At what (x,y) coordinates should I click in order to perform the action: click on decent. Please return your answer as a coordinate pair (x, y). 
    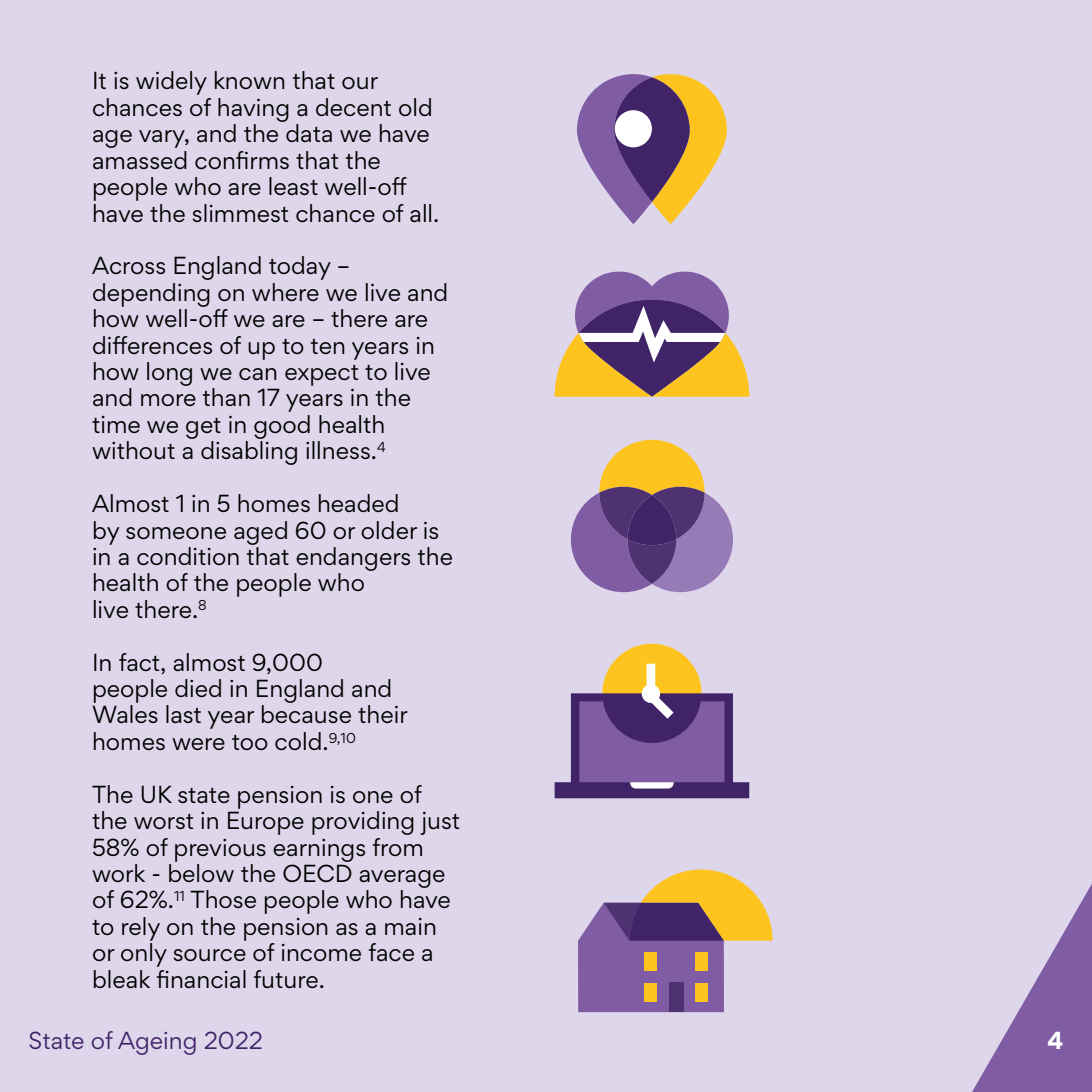
    Looking at the image, I should click on (353, 107).
